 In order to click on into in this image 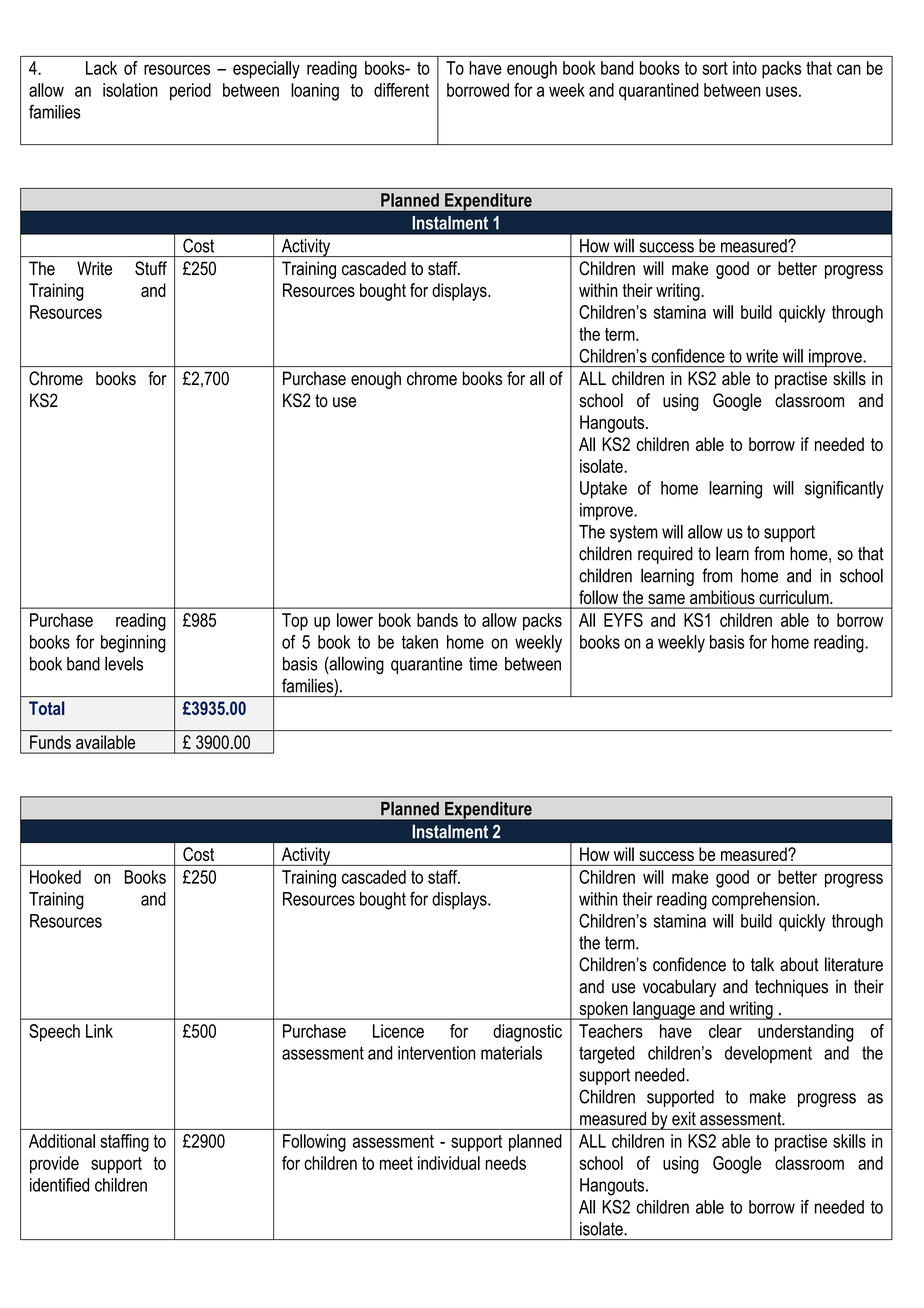, I will do `click(745, 68)`.
